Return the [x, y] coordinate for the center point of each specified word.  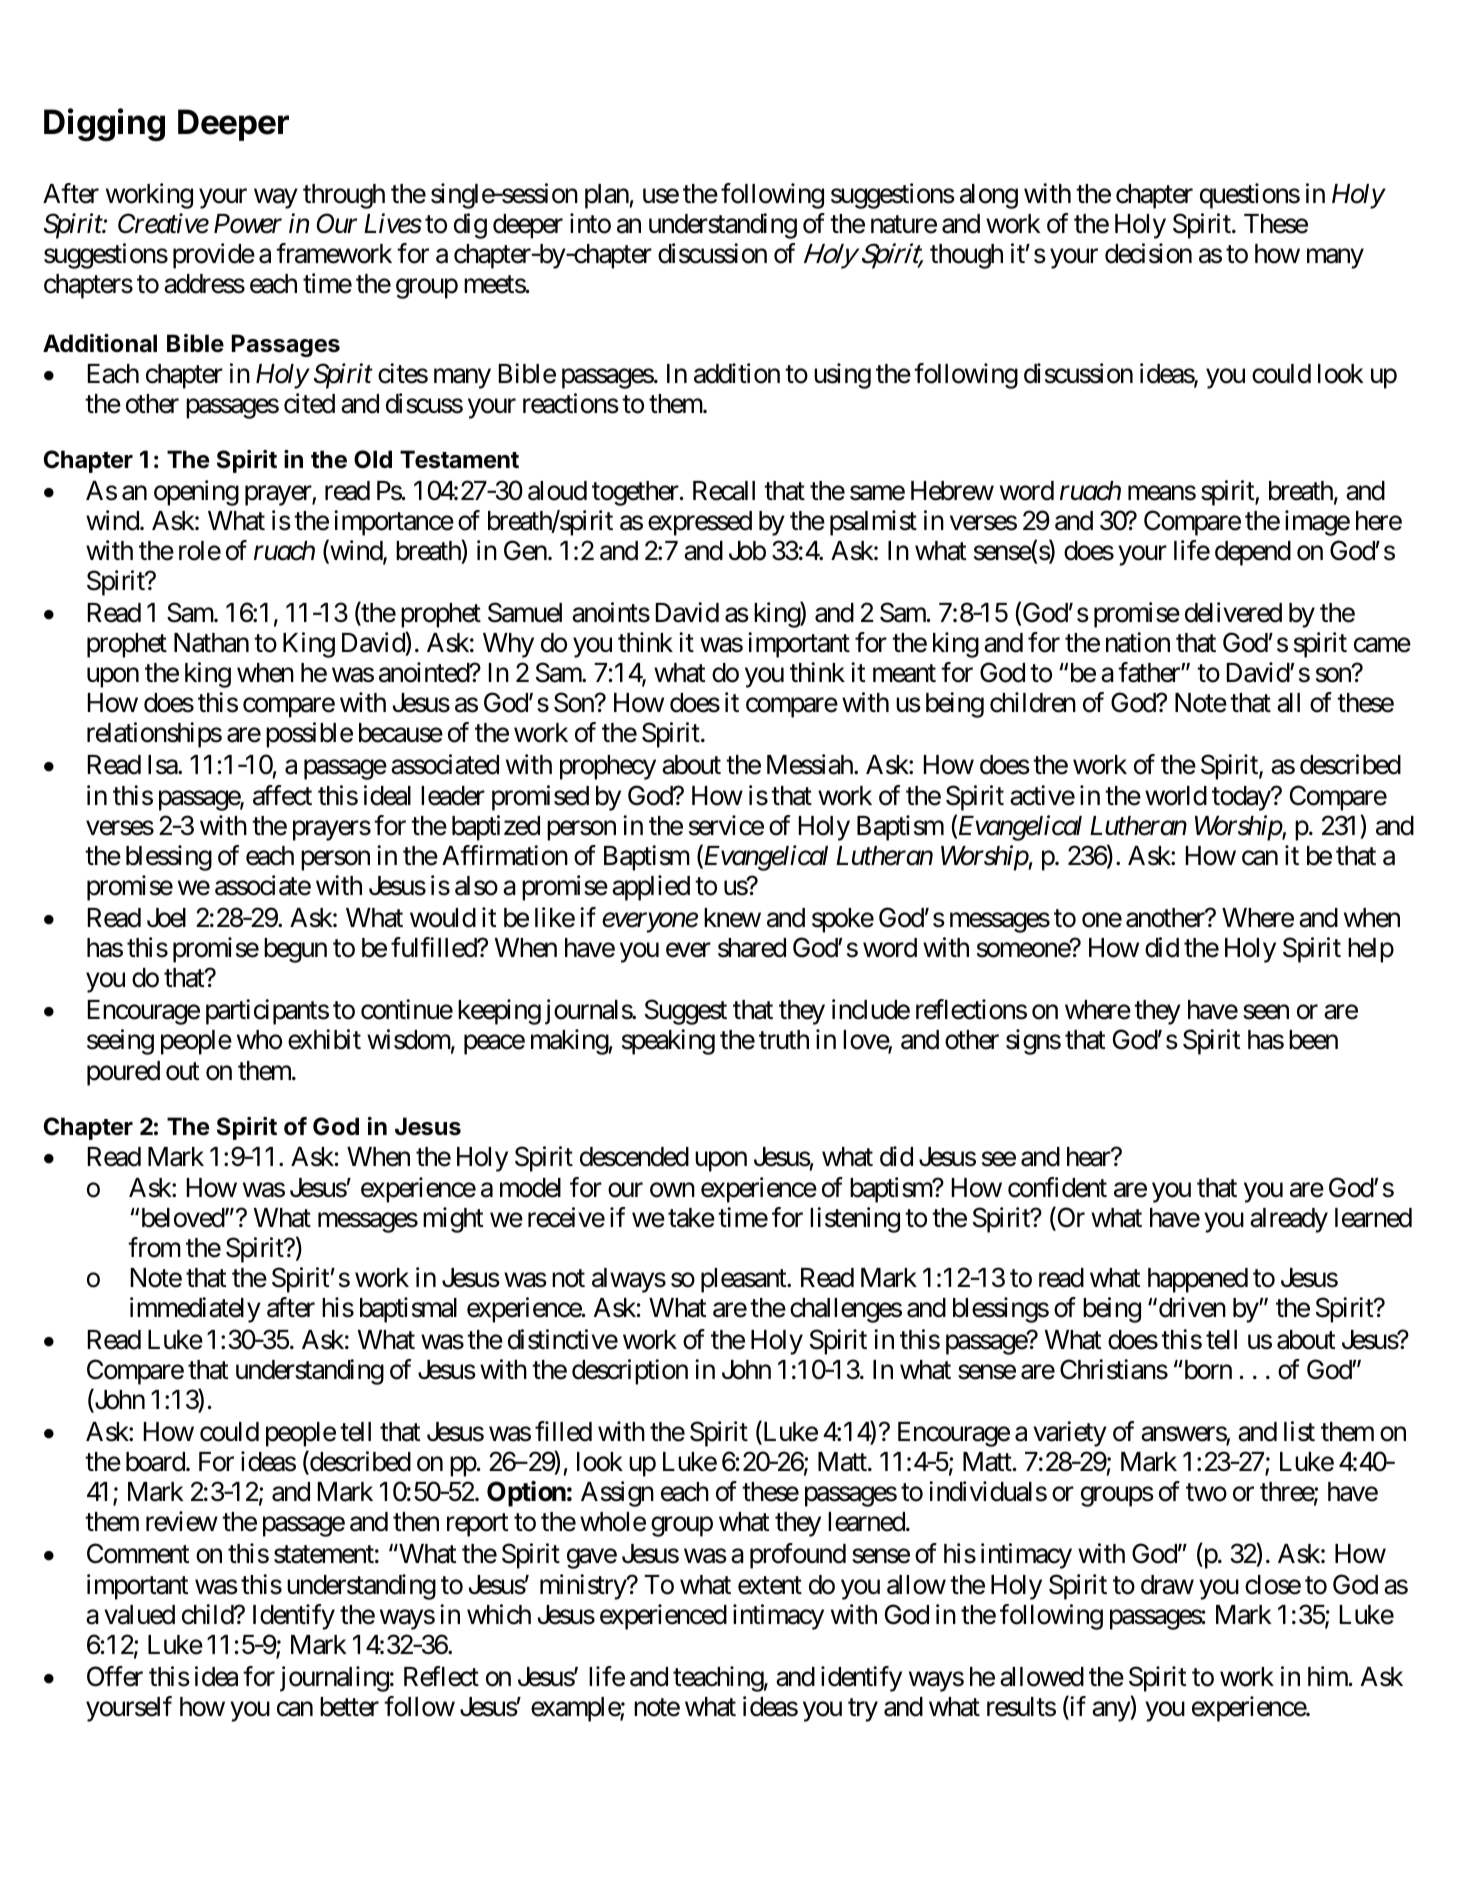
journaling [334, 1679]
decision [1148, 253]
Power [248, 224]
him [1329, 1676]
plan [607, 196]
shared [752, 948]
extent [770, 1585]
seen [1266, 1012]
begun [295, 950]
